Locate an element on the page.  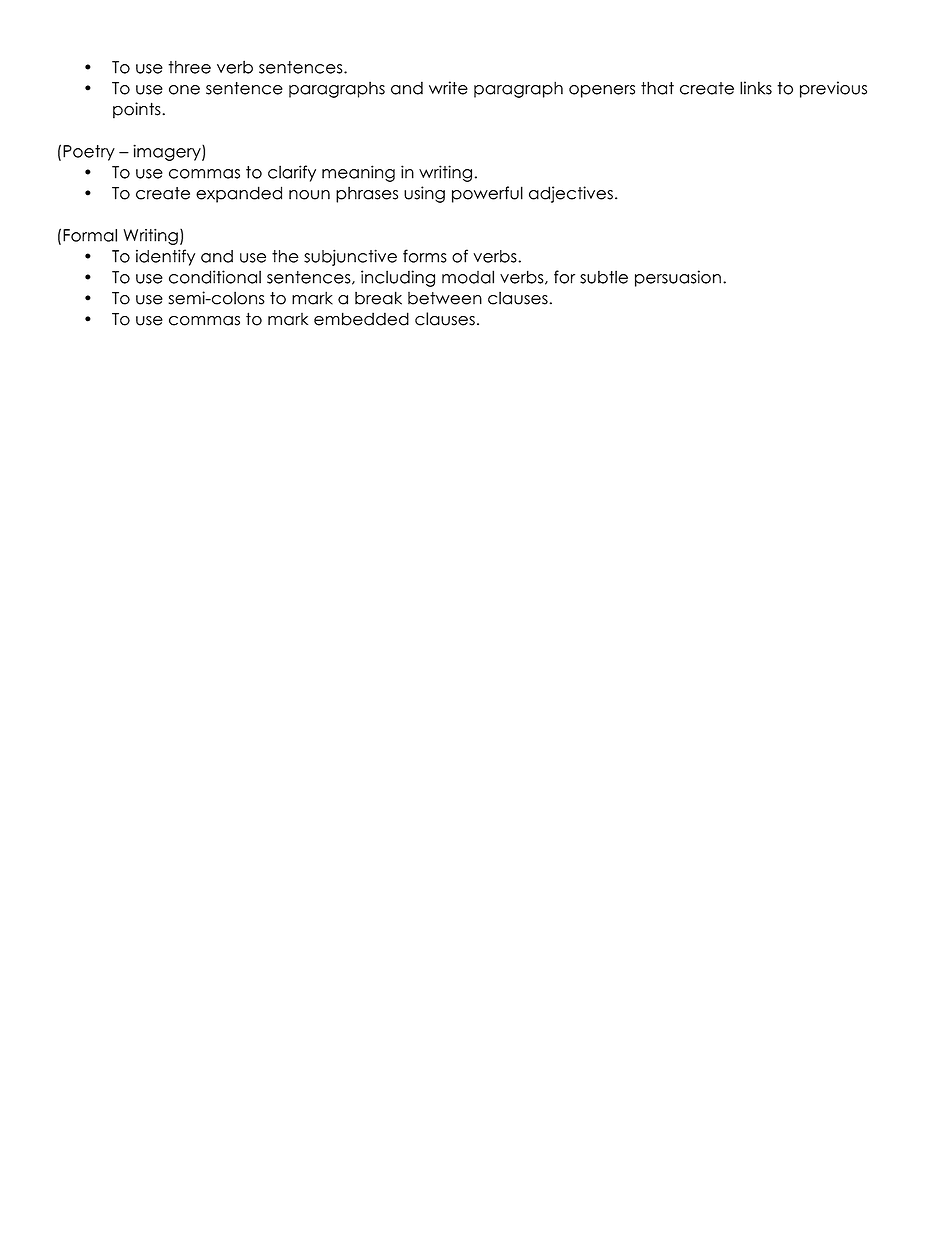
write is located at coordinates (448, 88).
